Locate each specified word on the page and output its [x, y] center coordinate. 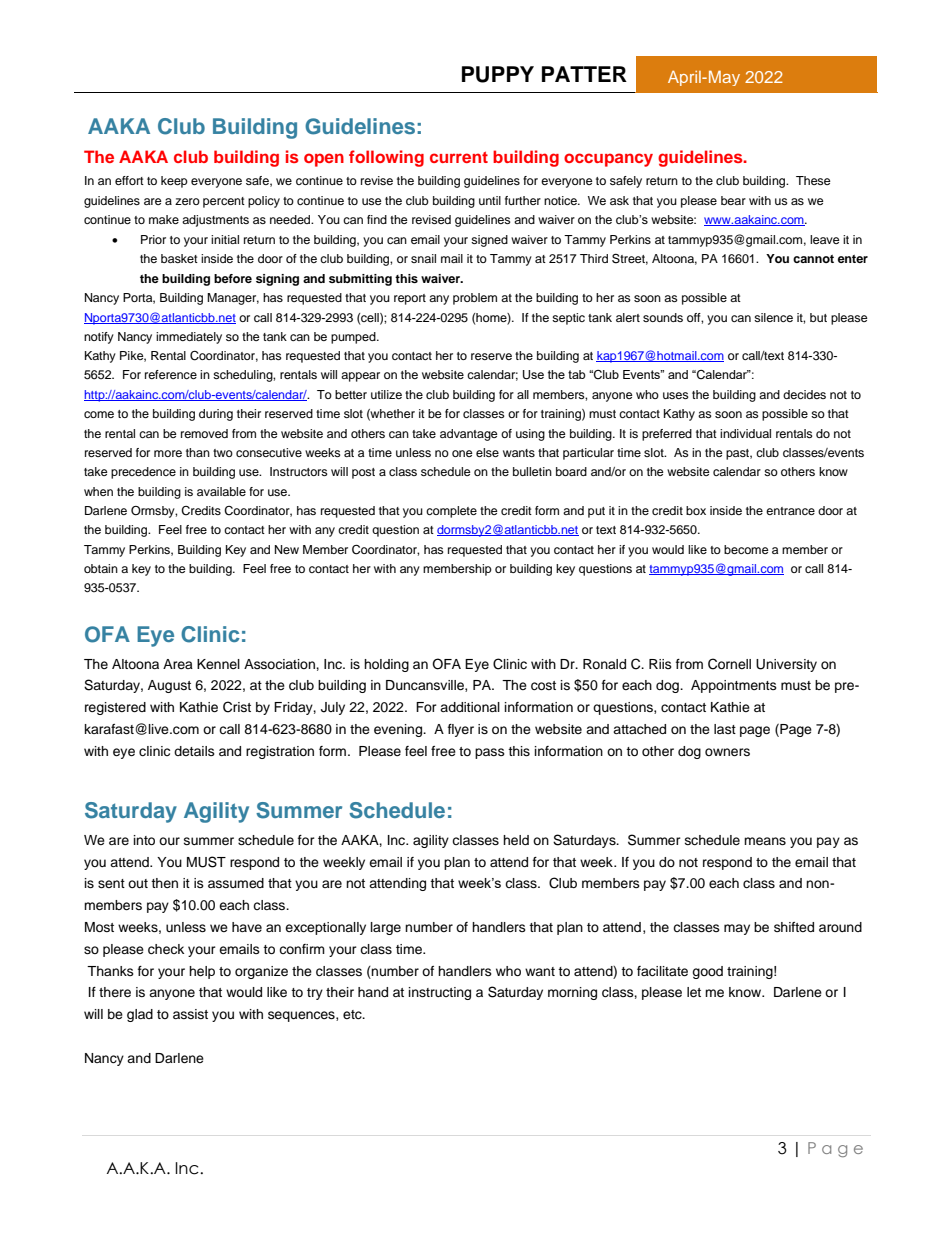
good [707, 972]
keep [174, 182]
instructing [440, 993]
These [813, 180]
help [202, 972]
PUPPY [498, 74]
